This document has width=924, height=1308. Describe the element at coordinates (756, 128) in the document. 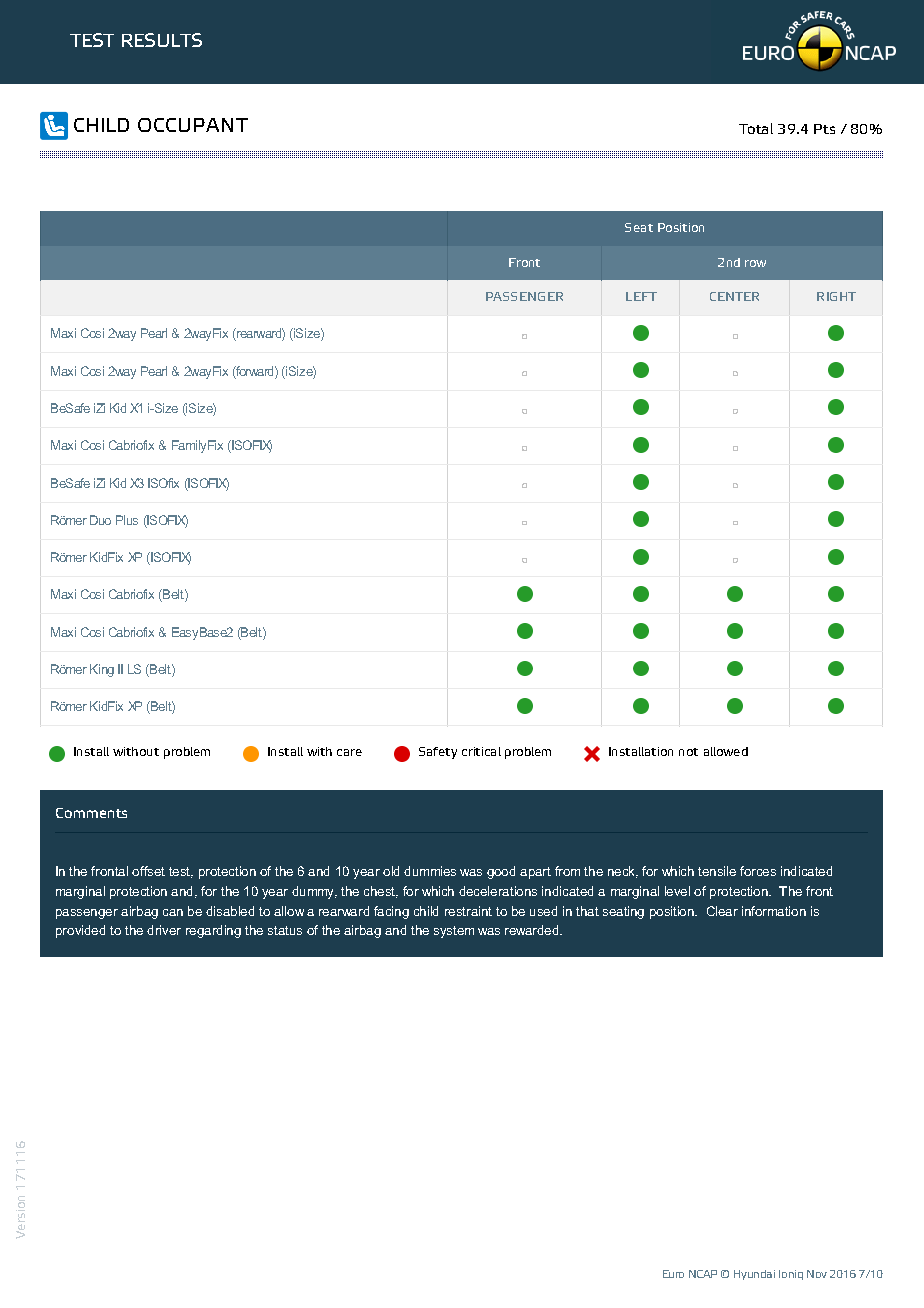

I see `Total` at that location.
